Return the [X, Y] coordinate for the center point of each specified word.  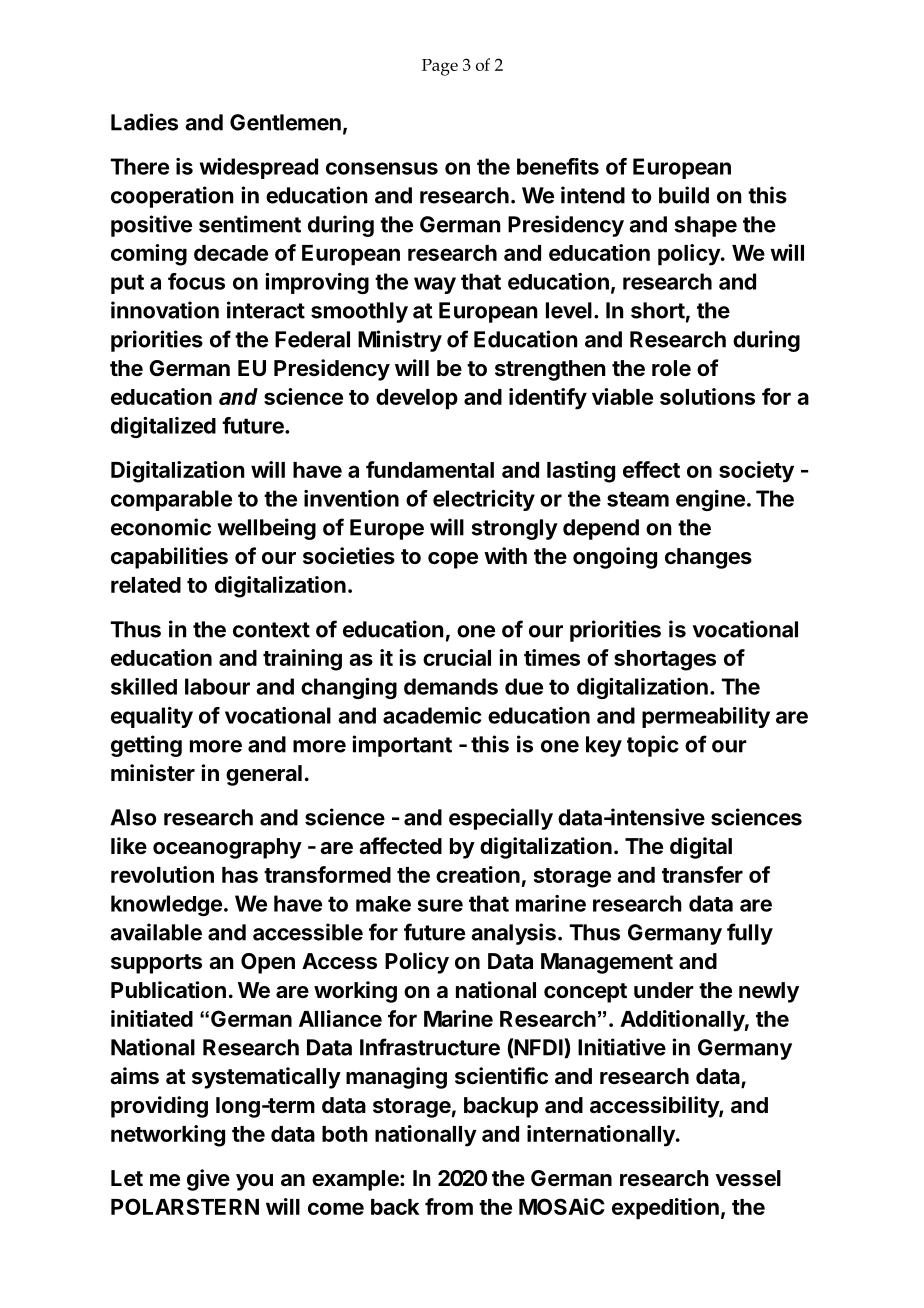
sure [440, 905]
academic [432, 715]
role [671, 368]
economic [161, 527]
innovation [165, 310]
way [435, 285]
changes [708, 558]
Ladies [144, 122]
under [664, 990]
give [208, 1180]
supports [156, 964]
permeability [706, 717]
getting [146, 746]
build [684, 195]
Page [440, 67]
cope [453, 560]
